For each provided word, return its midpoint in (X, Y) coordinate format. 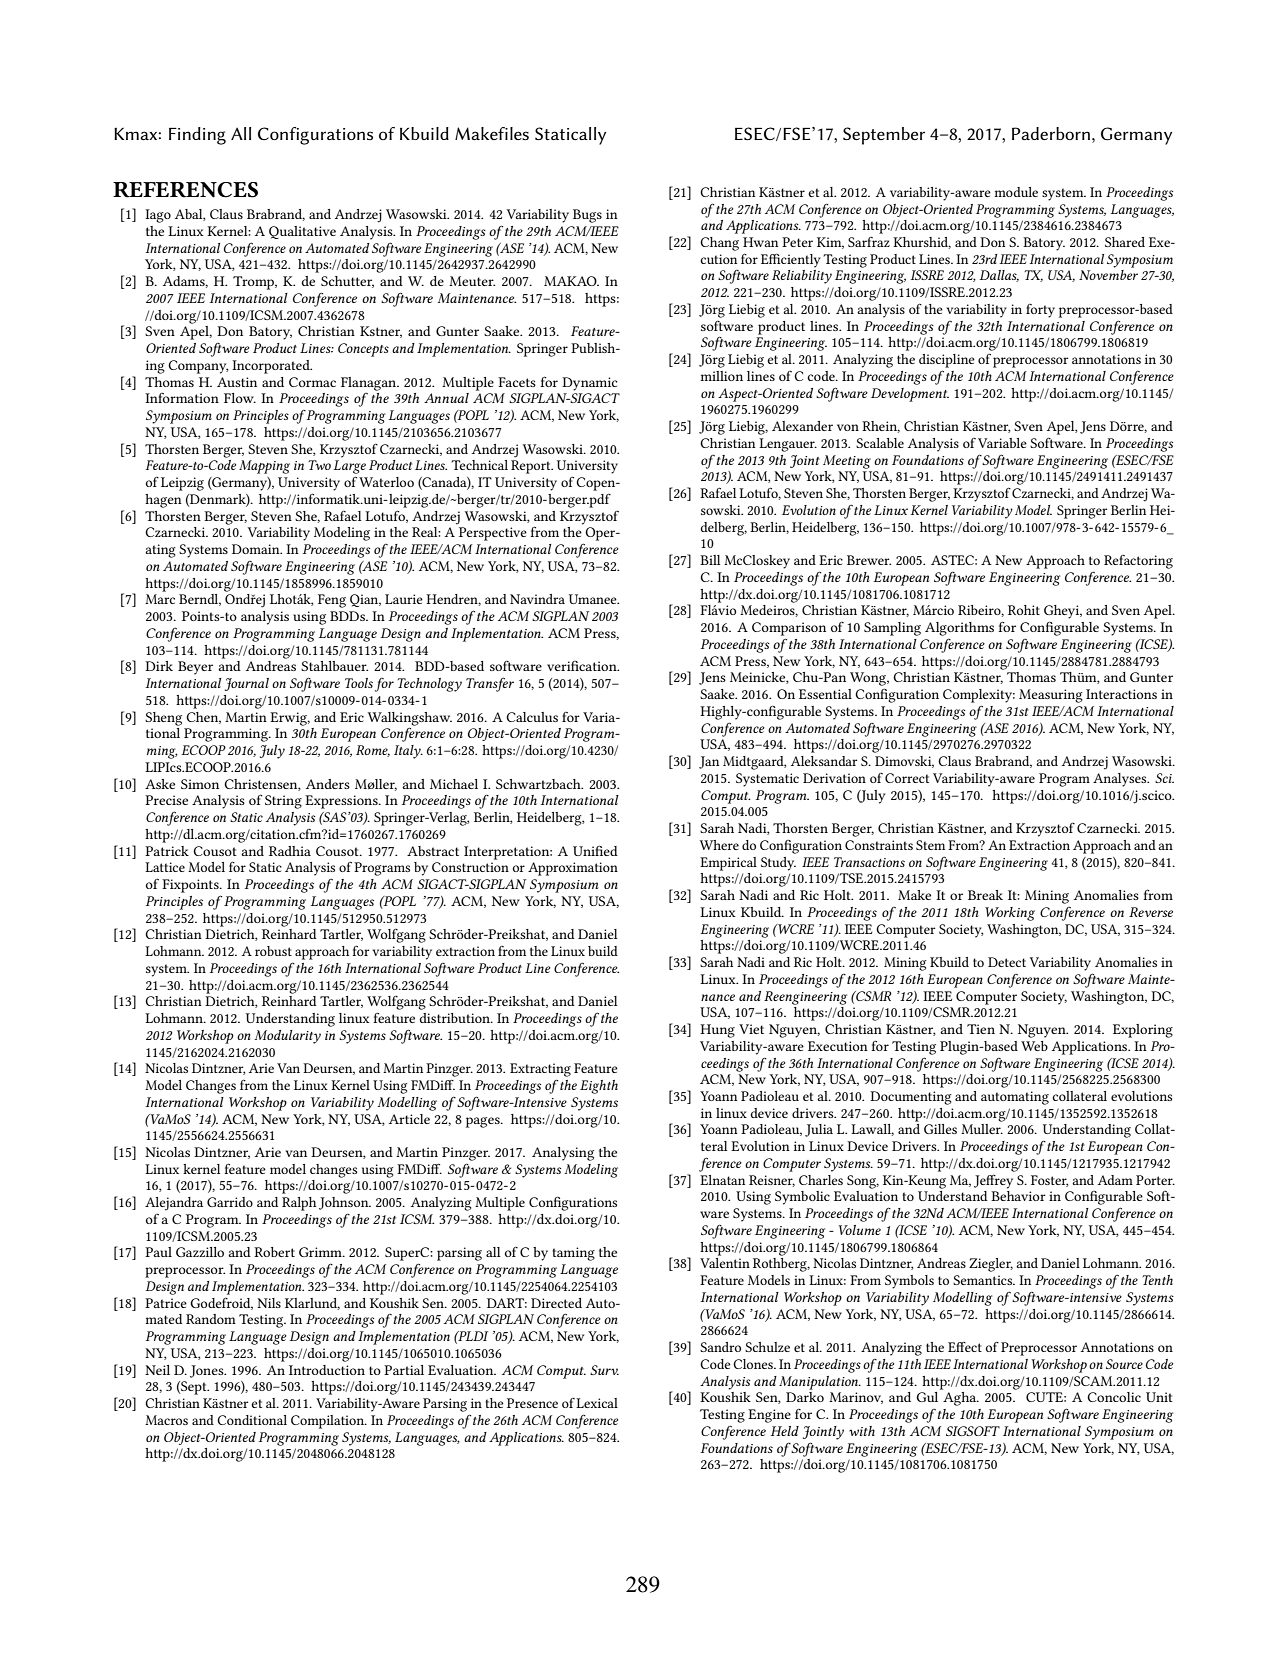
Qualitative (302, 232)
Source (1124, 1364)
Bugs (587, 216)
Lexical (597, 1403)
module (1016, 192)
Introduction (327, 1370)
